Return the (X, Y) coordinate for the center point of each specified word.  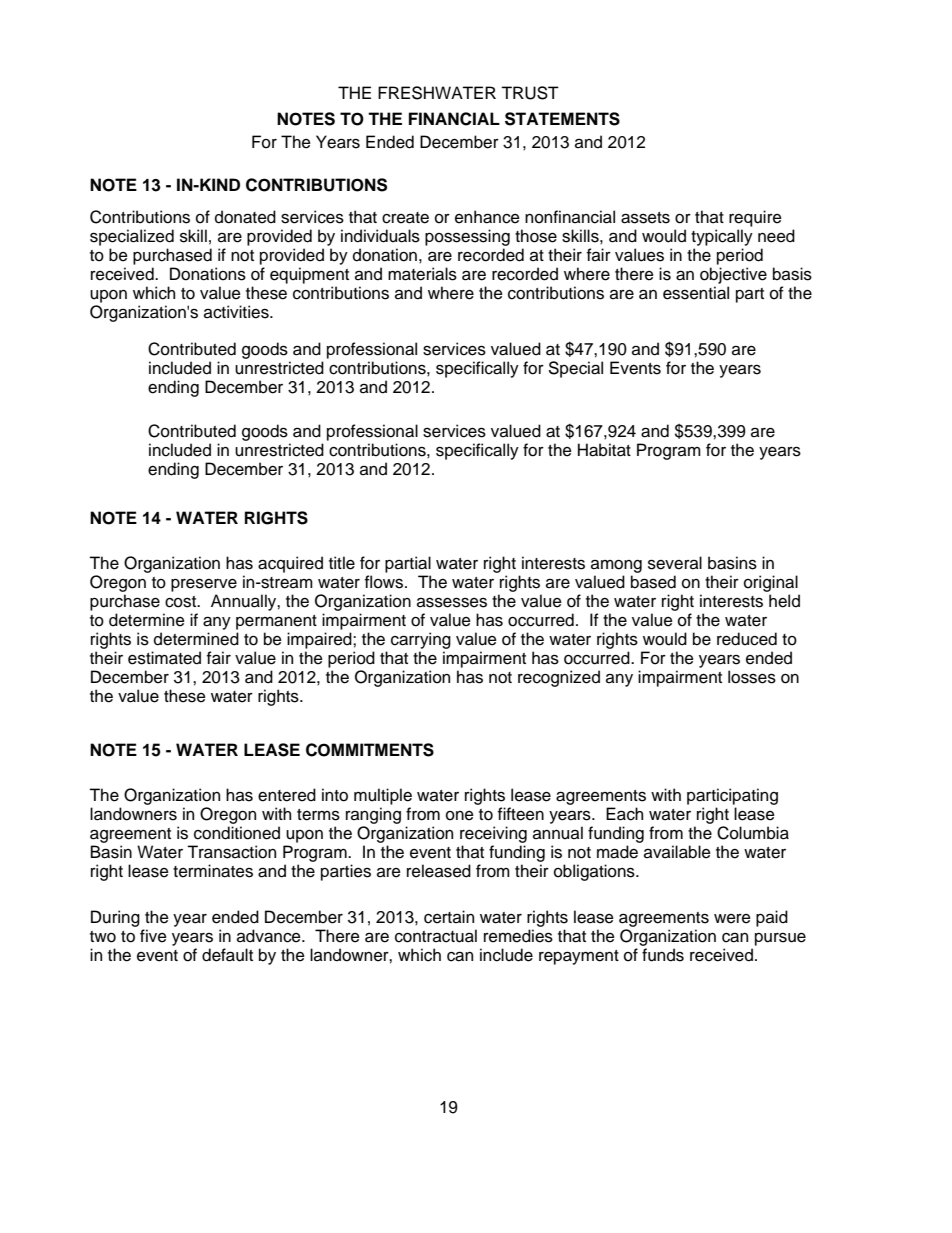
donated (245, 217)
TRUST (530, 93)
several (675, 563)
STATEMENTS (562, 119)
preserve (204, 585)
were (732, 919)
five (153, 936)
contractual (436, 936)
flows (385, 582)
